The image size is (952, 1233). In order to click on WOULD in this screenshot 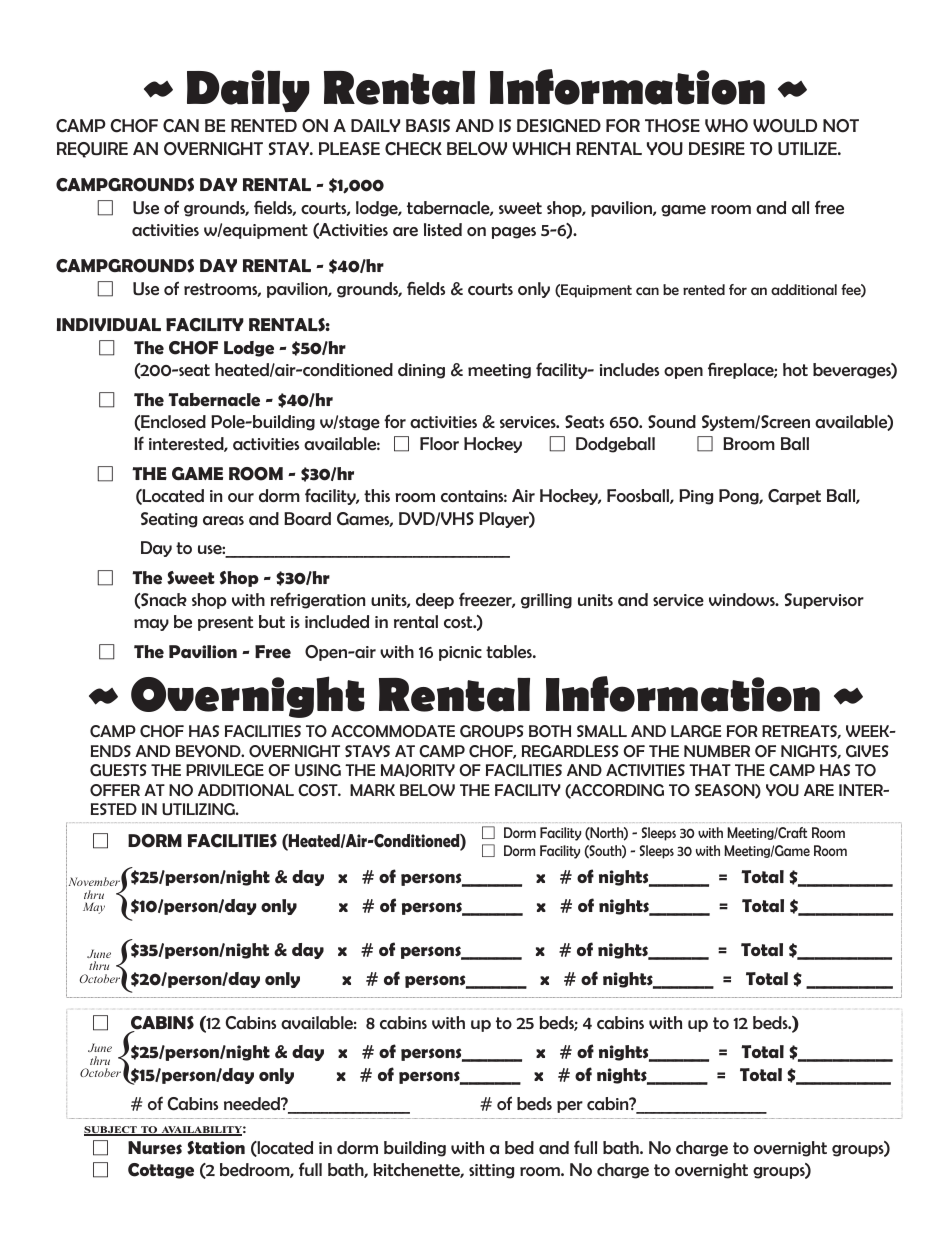, I will do `click(785, 126)`.
